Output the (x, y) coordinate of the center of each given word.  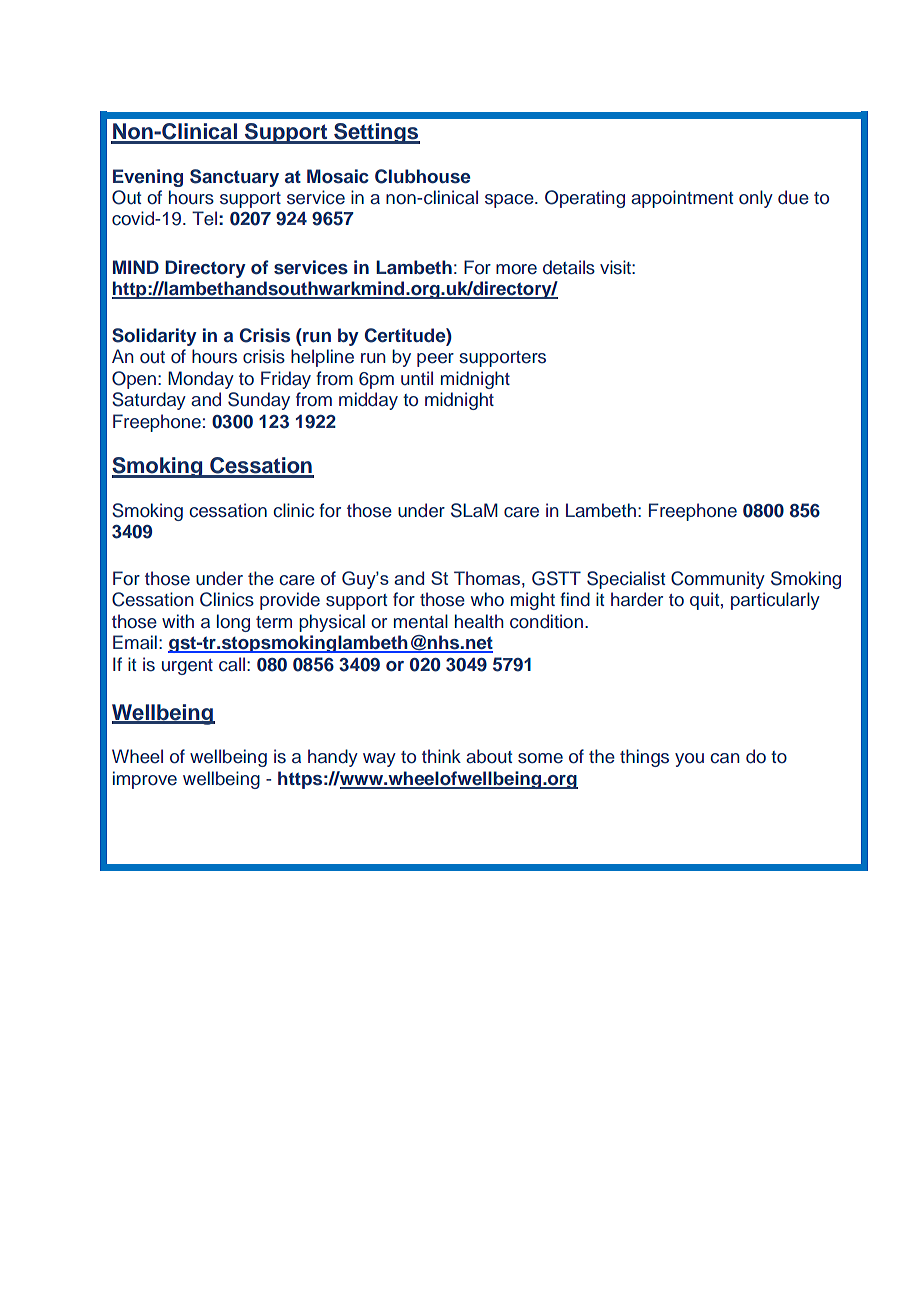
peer (435, 360)
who (487, 599)
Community (718, 580)
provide (290, 601)
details (569, 267)
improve (145, 780)
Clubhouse (422, 176)
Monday (201, 380)
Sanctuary (234, 178)
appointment (682, 199)
